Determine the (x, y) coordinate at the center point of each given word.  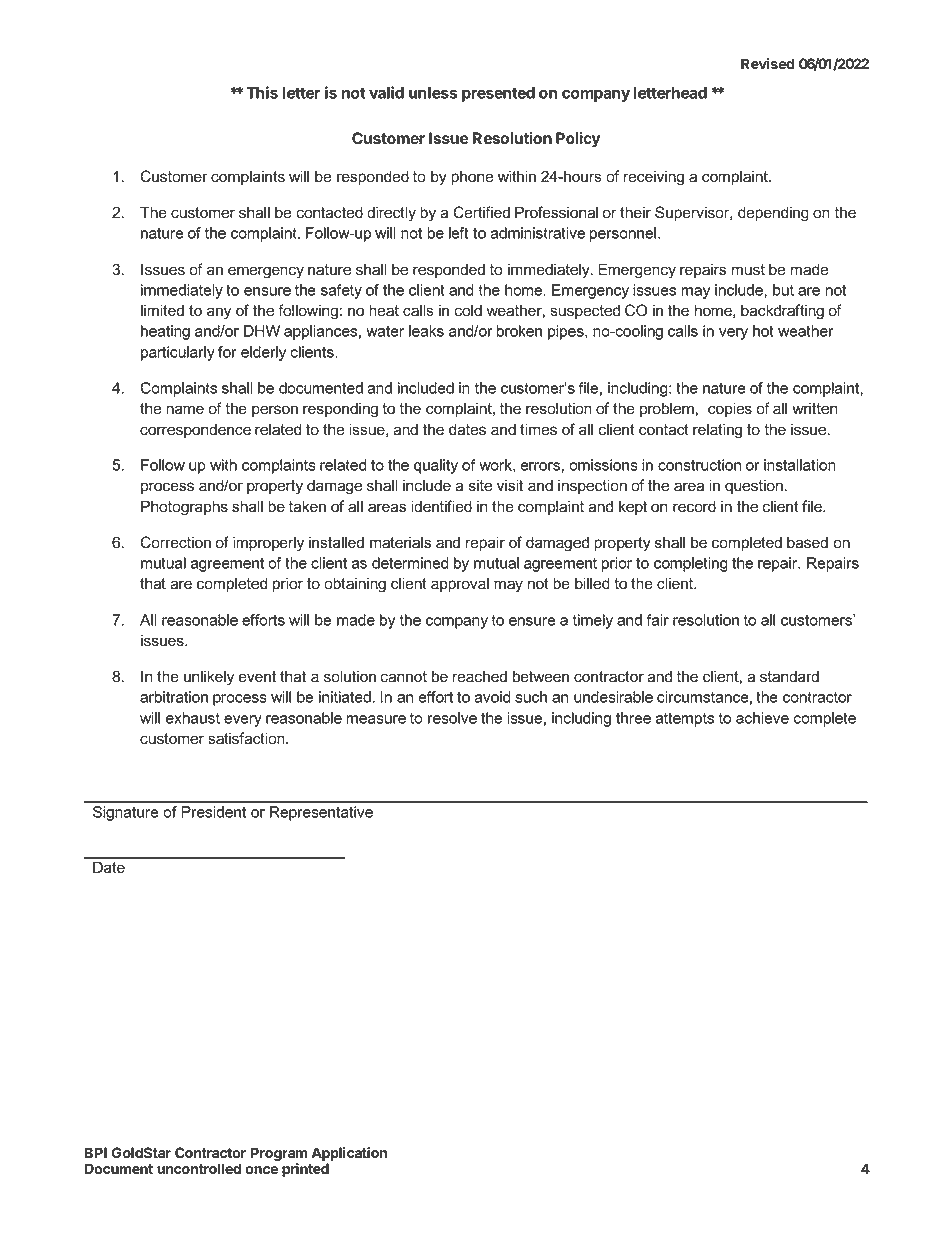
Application (349, 1155)
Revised (768, 63)
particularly (178, 353)
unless (433, 93)
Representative (321, 813)
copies (730, 409)
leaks (426, 331)
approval (460, 584)
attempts (685, 719)
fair (657, 620)
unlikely (209, 678)
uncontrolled (199, 1168)
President (214, 812)
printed (305, 1170)
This (262, 92)
